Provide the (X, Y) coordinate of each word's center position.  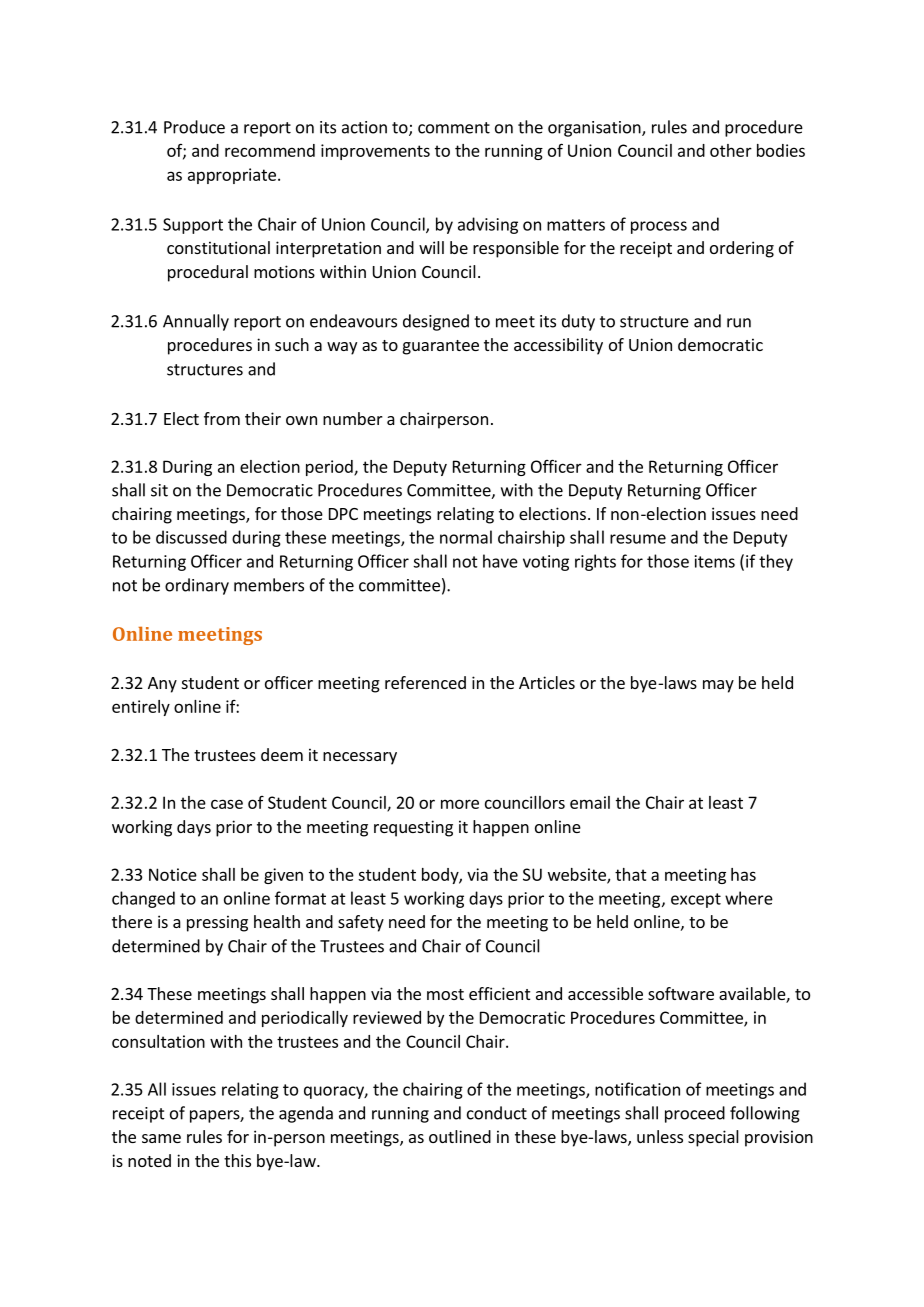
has (743, 874)
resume (638, 539)
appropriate (232, 176)
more (460, 804)
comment (454, 128)
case (227, 804)
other (731, 150)
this (237, 1160)
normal (466, 537)
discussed (191, 537)
